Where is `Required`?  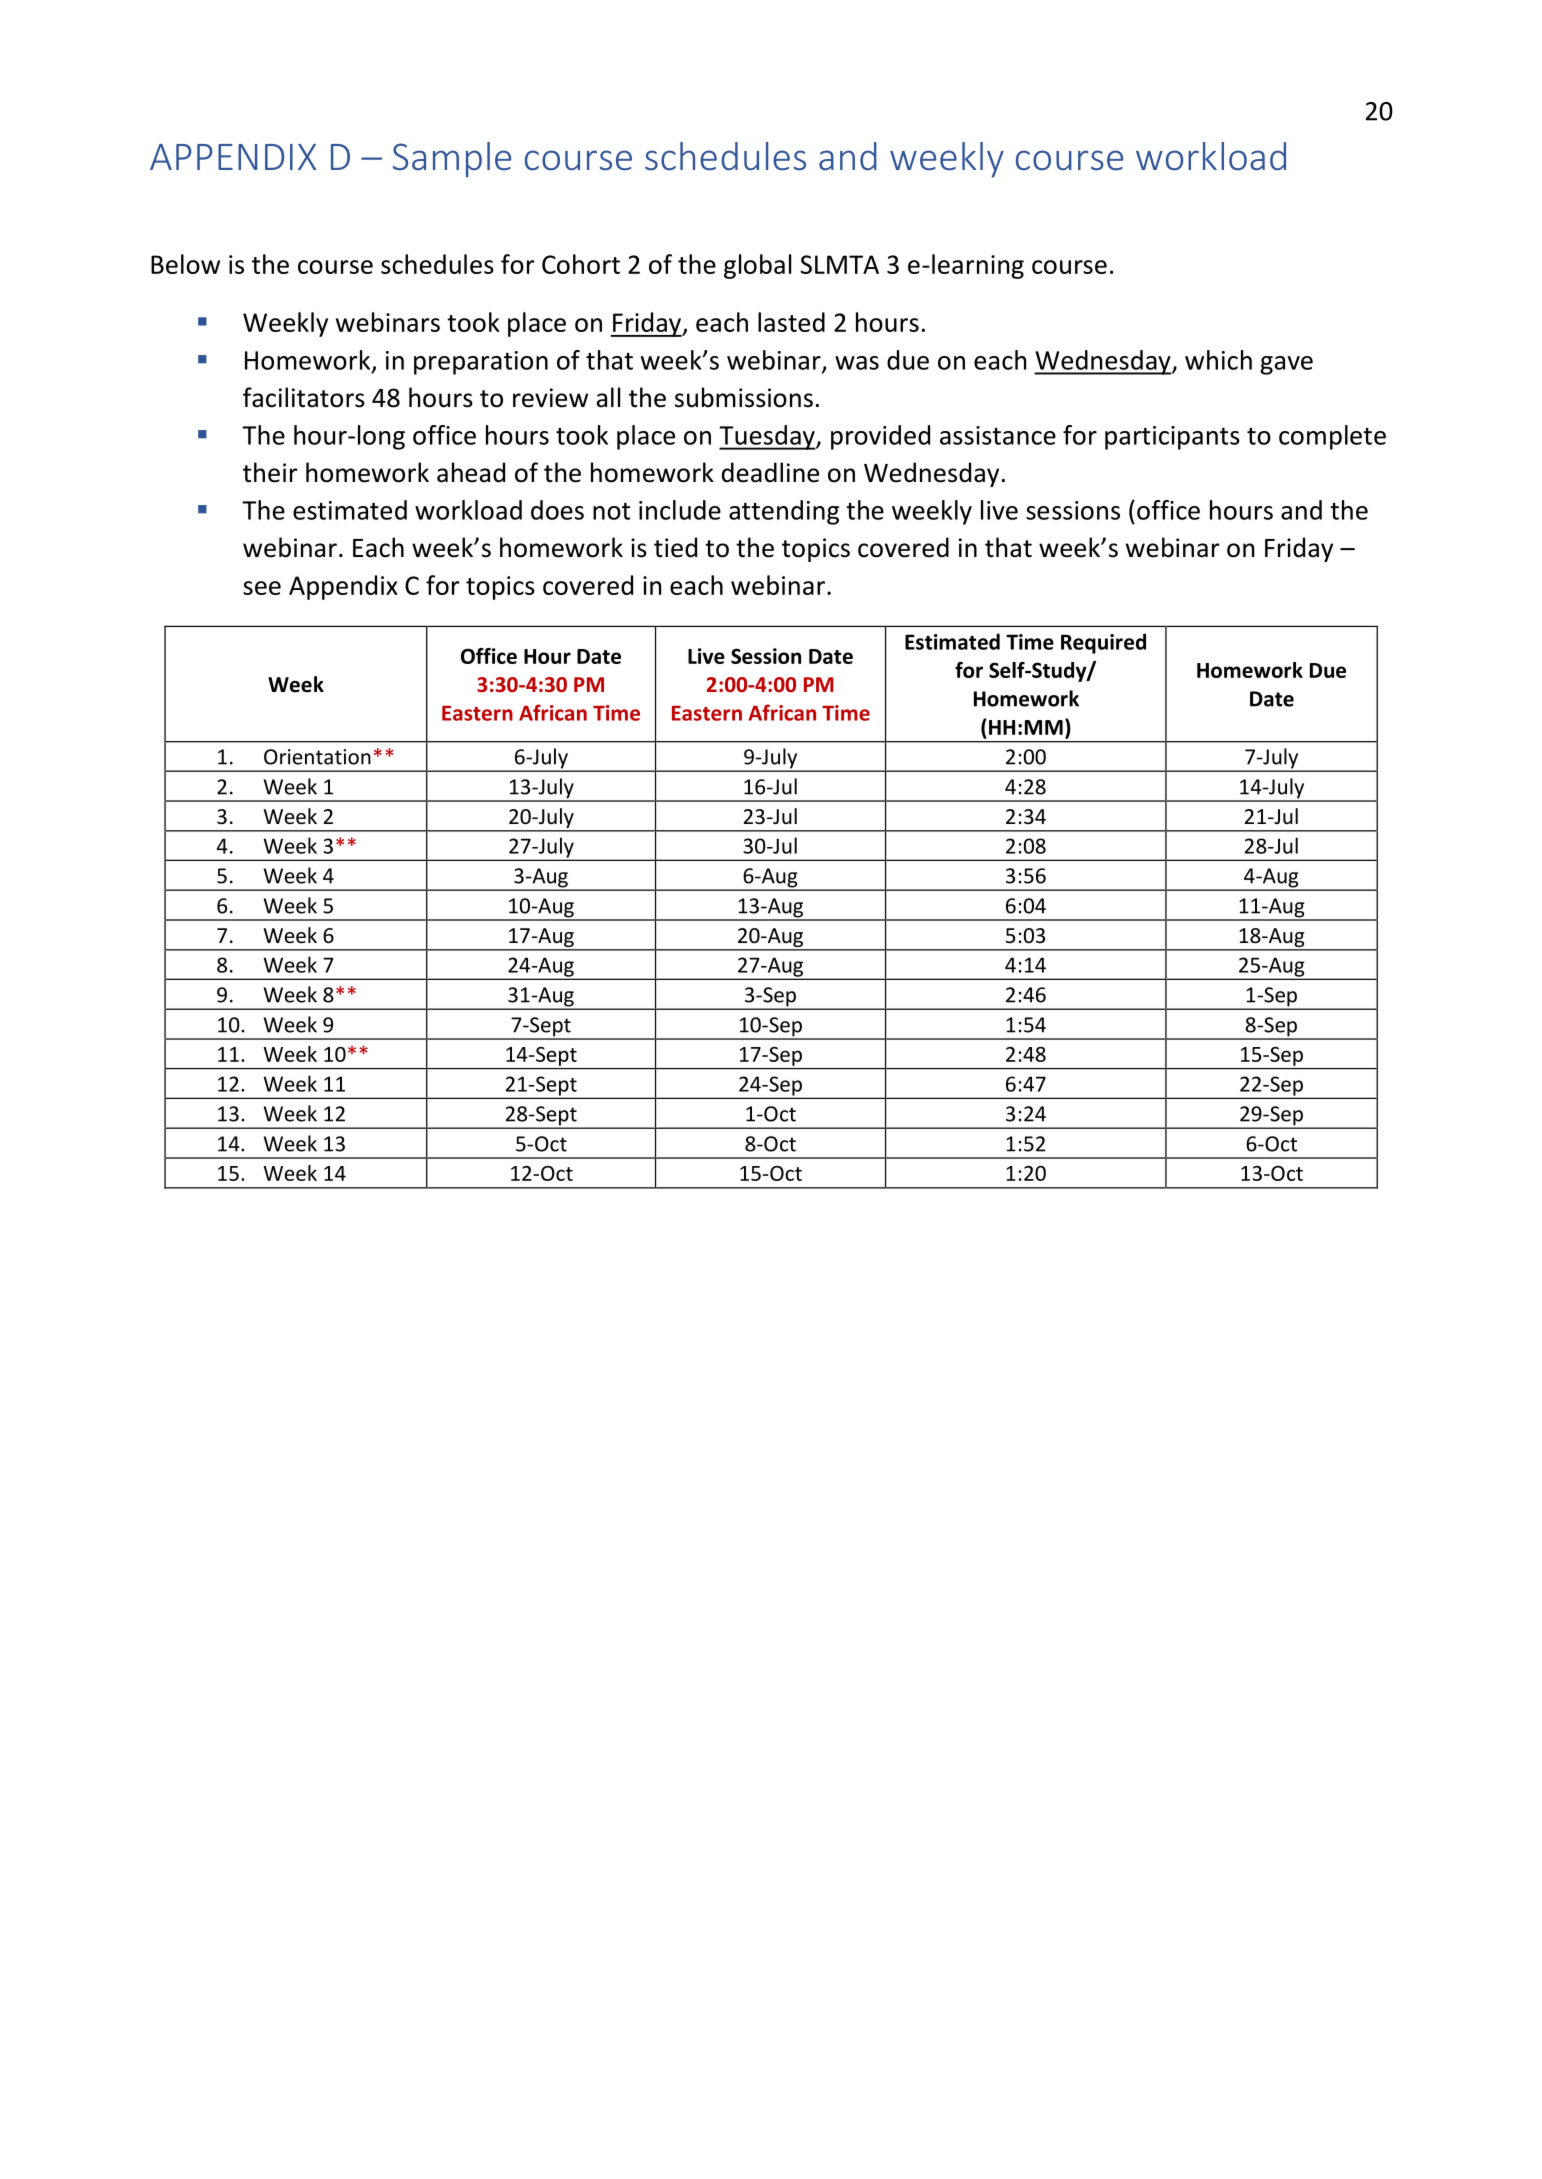
Required is located at coordinates (1103, 643).
